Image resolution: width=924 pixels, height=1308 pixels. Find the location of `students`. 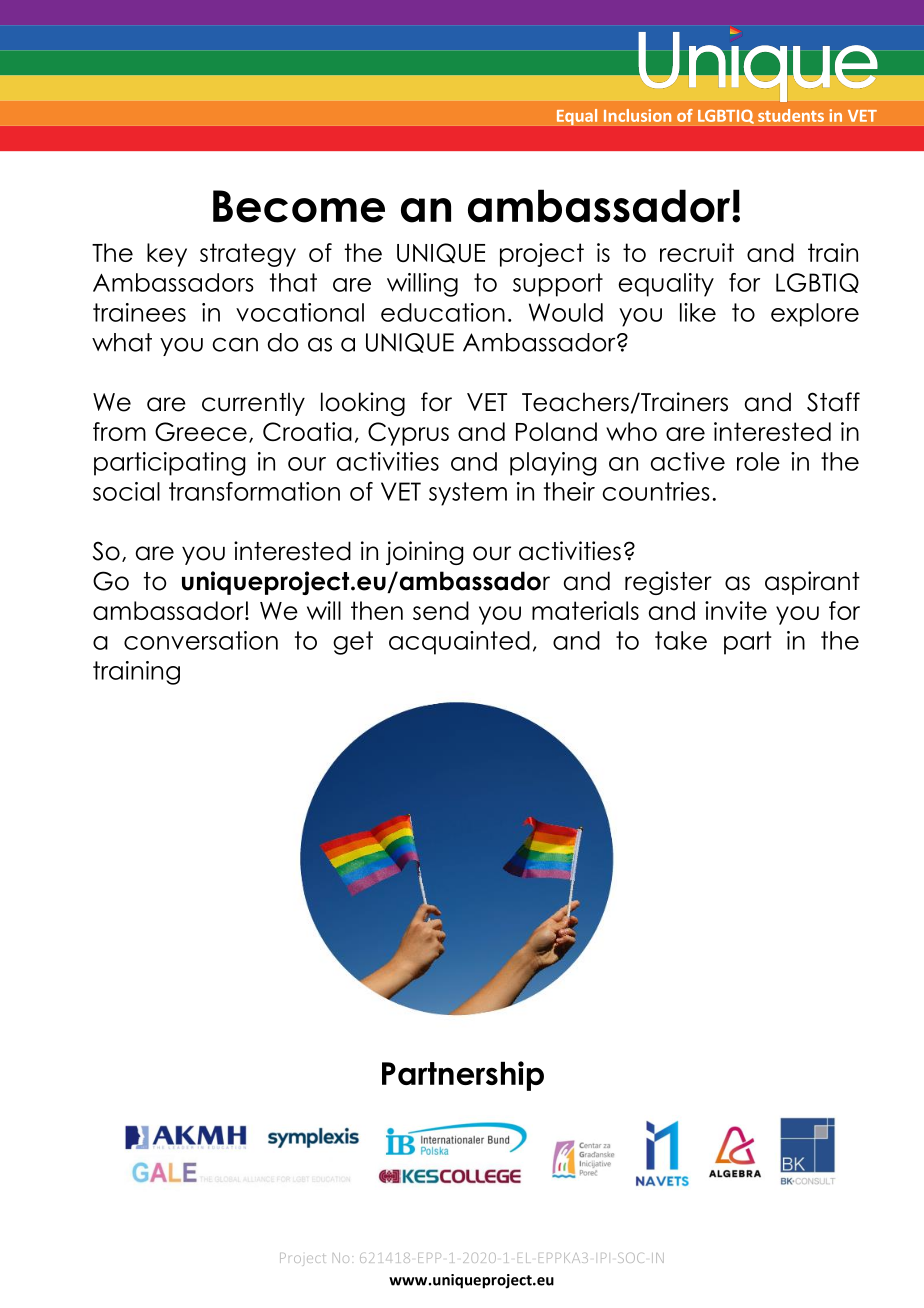

students is located at coordinates (791, 115).
